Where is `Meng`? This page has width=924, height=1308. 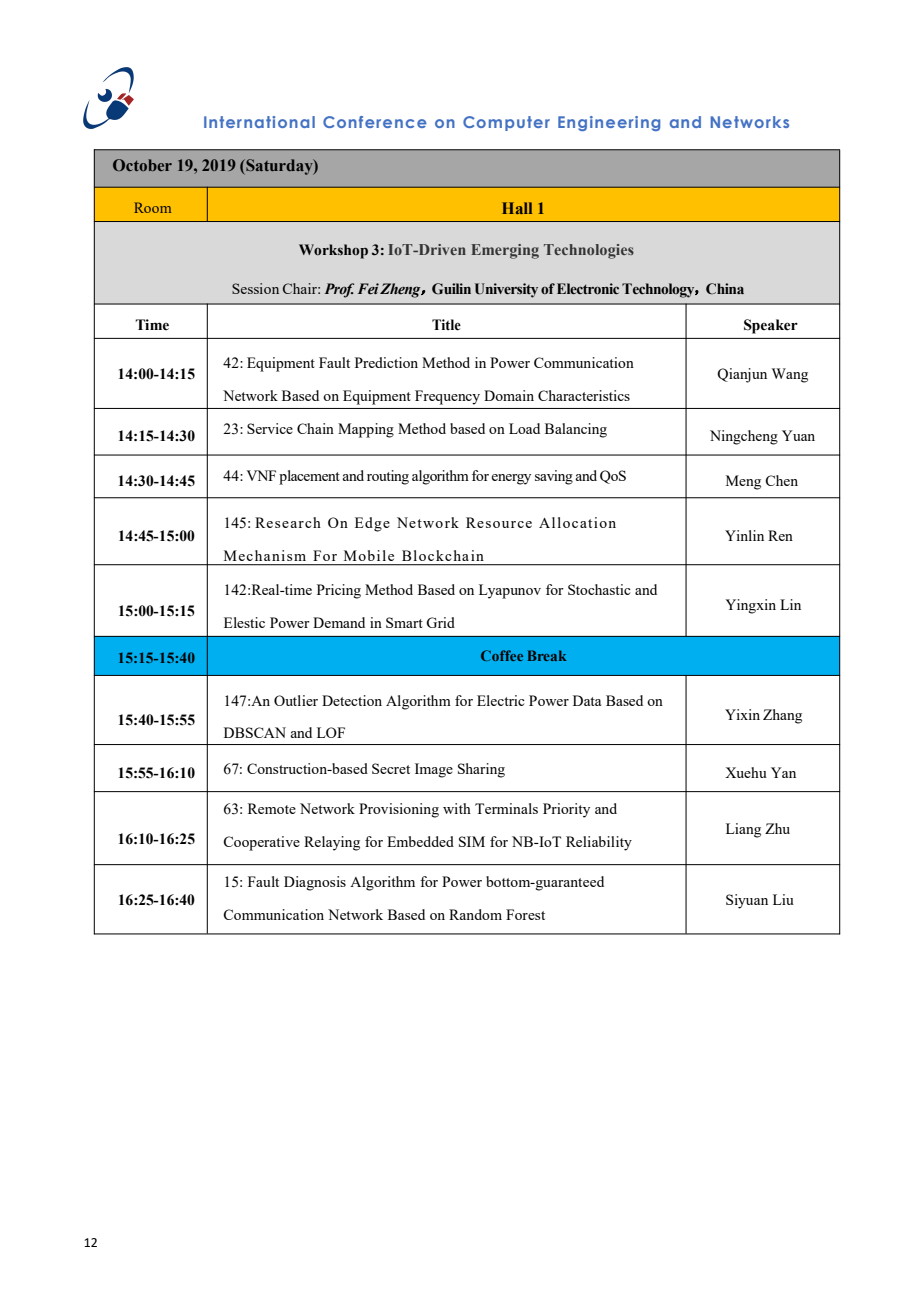 Meng is located at coordinates (743, 482).
